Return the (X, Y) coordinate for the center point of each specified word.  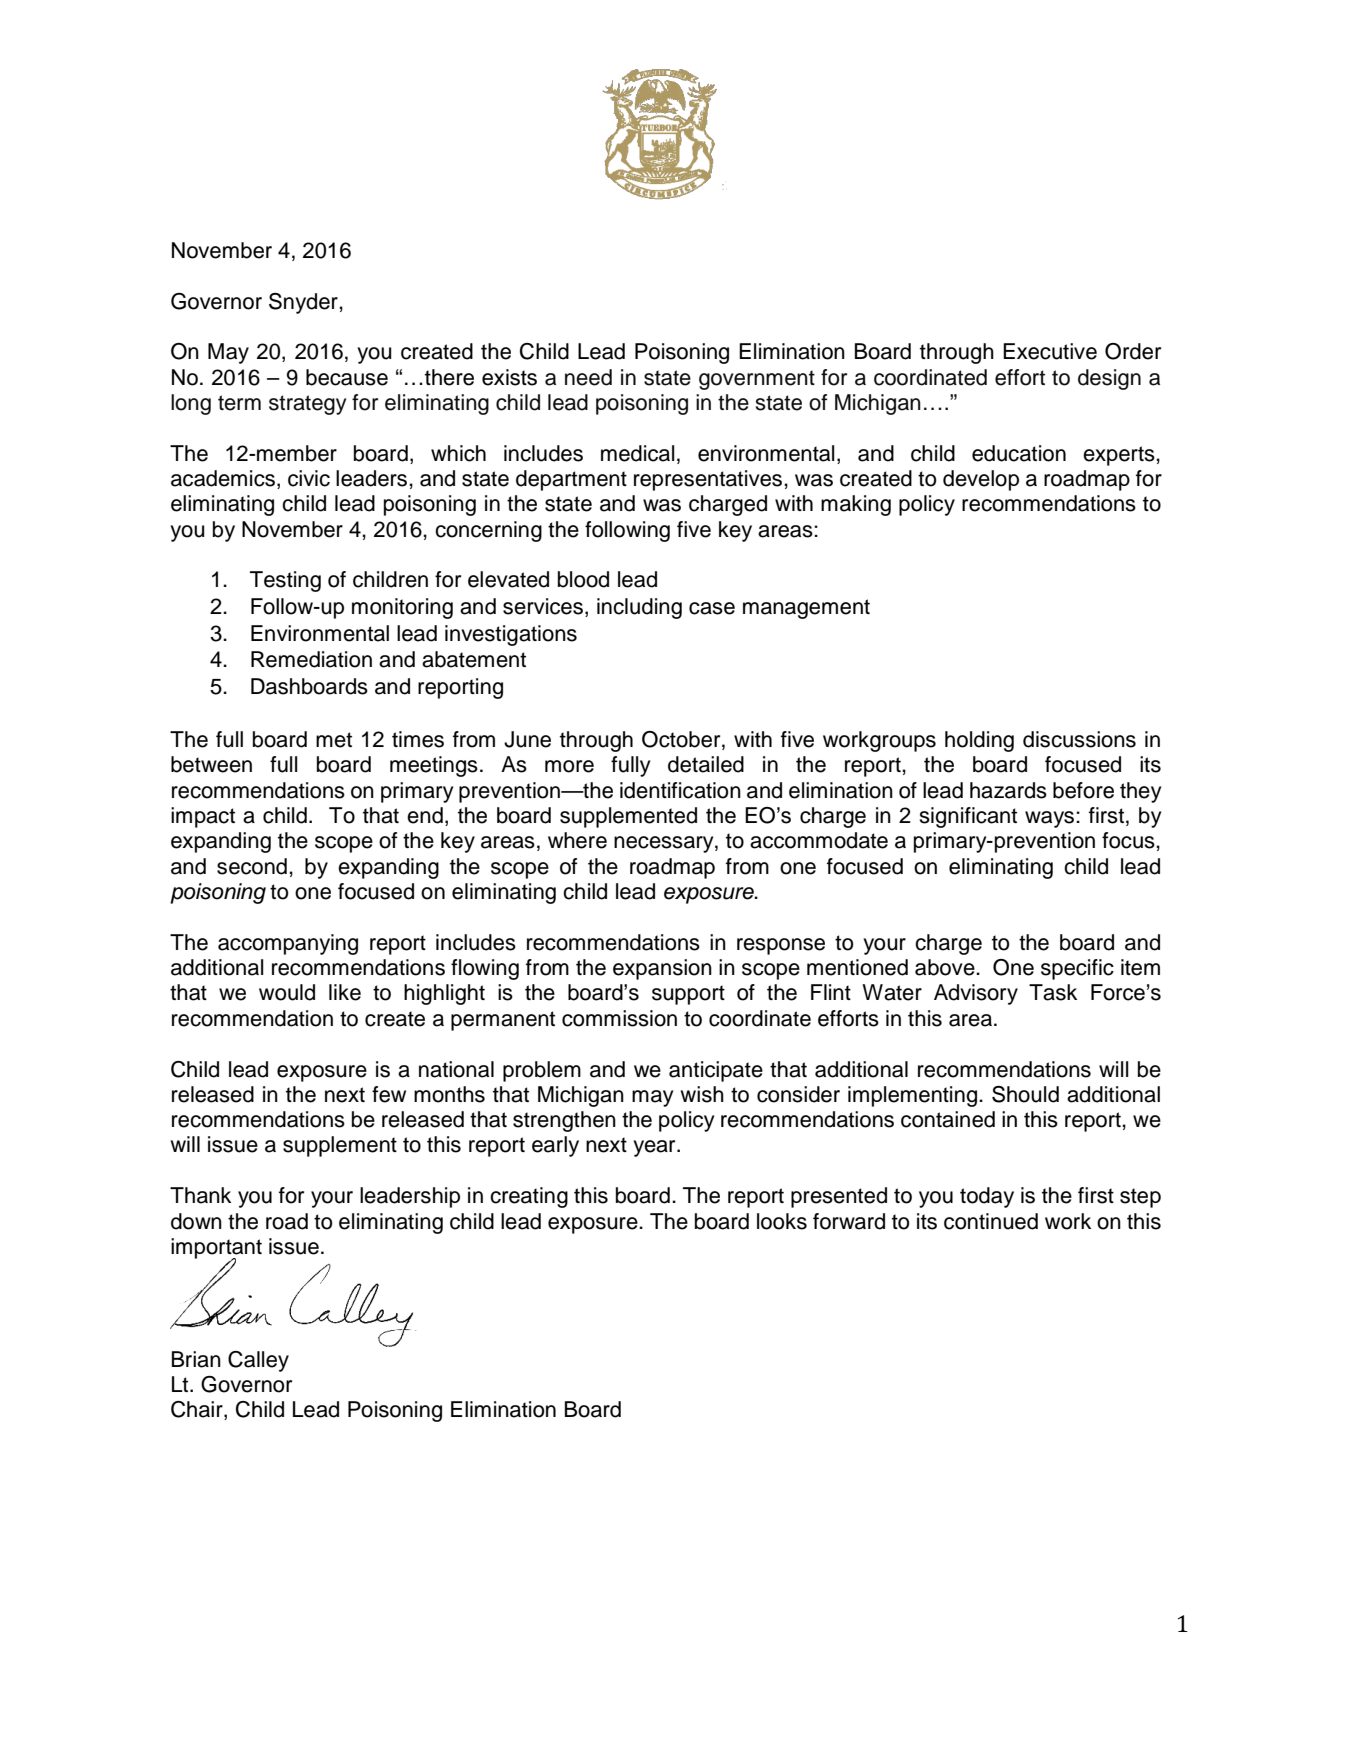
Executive (1050, 351)
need (588, 377)
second (252, 866)
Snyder (304, 303)
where (577, 840)
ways (1051, 819)
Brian (196, 1359)
